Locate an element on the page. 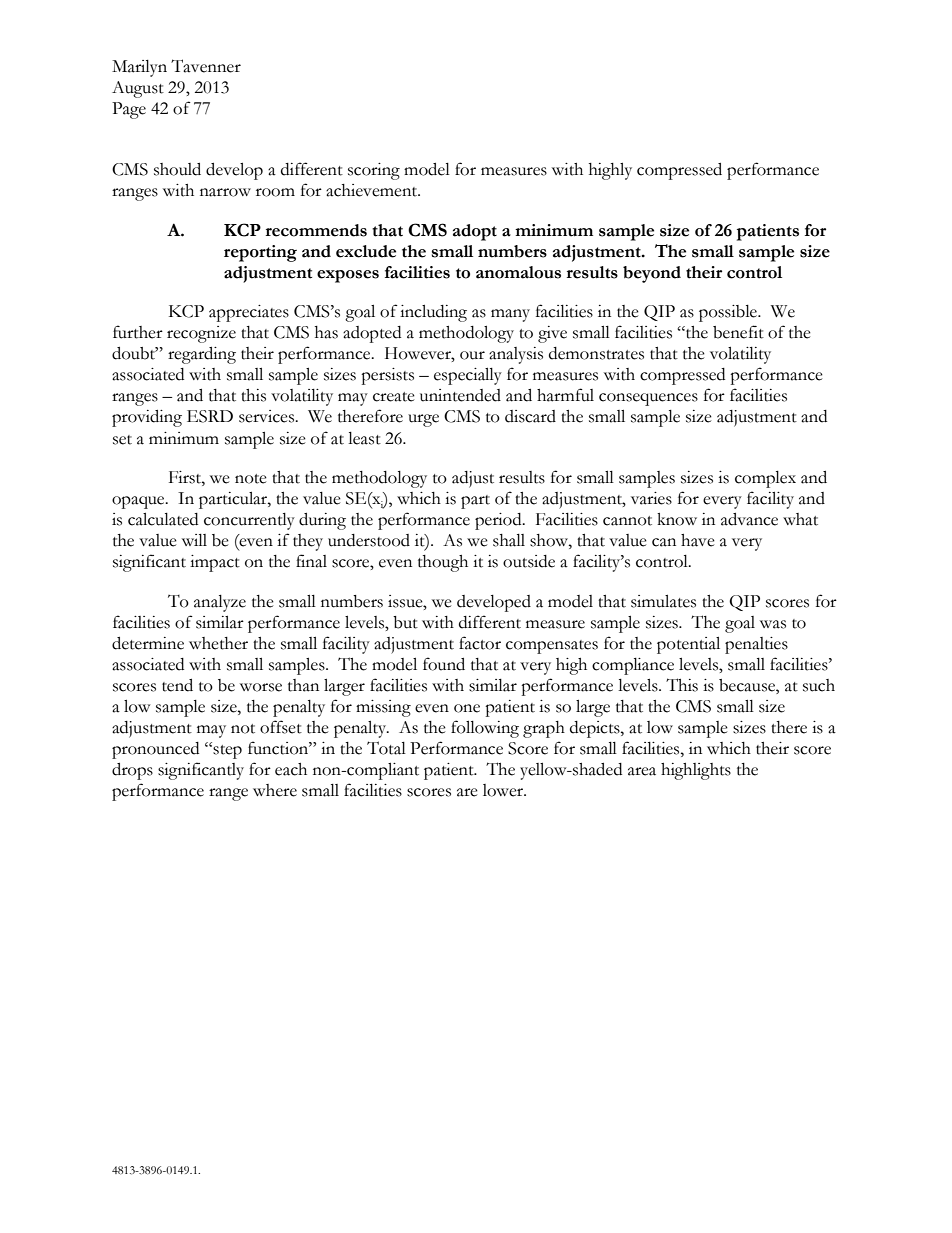 This document has height=1233, width=952. scoring is located at coordinates (374, 171).
